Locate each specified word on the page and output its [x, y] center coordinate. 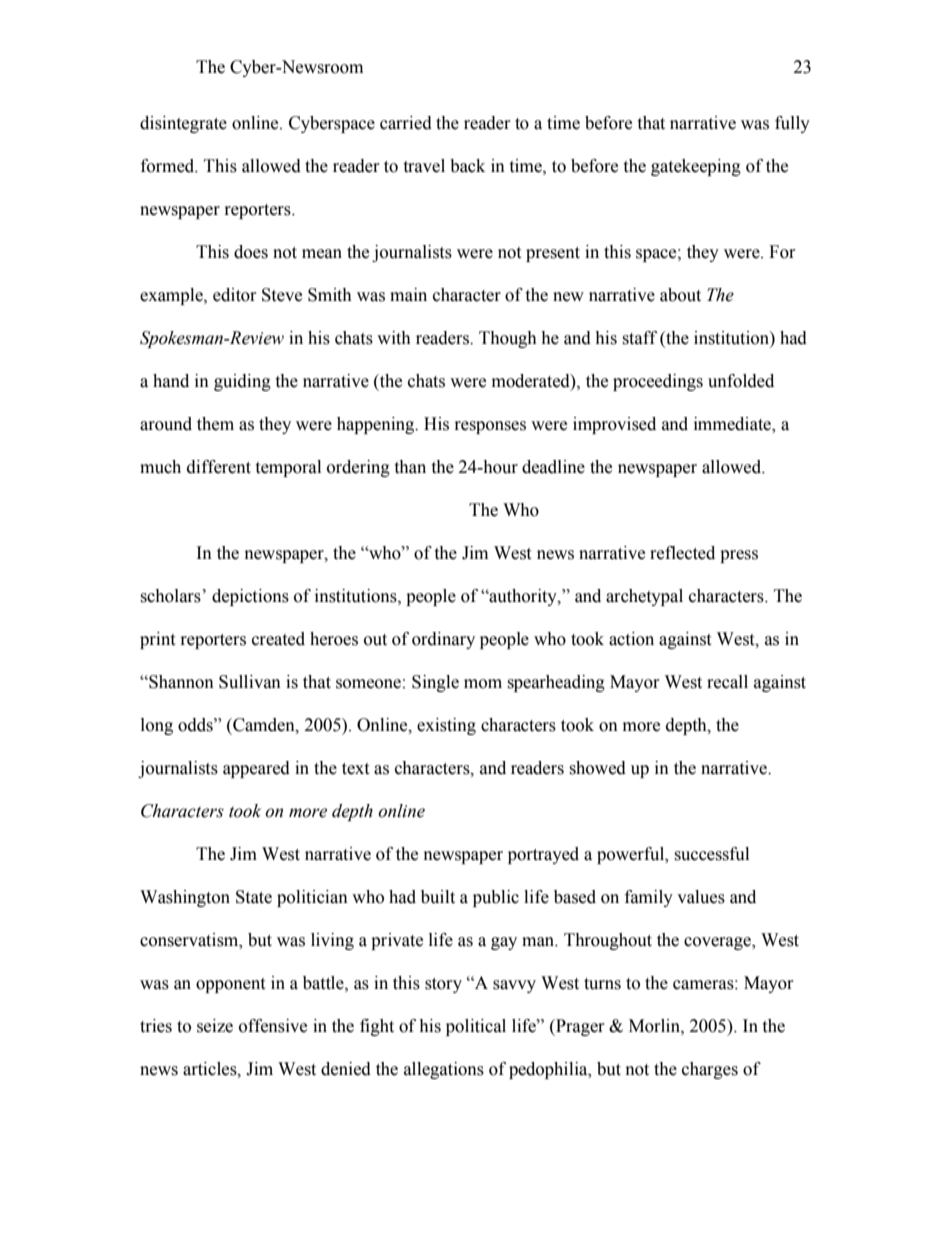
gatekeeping [696, 167]
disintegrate [183, 124]
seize [215, 1026]
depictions [250, 597]
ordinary [443, 640]
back [467, 166]
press [739, 556]
